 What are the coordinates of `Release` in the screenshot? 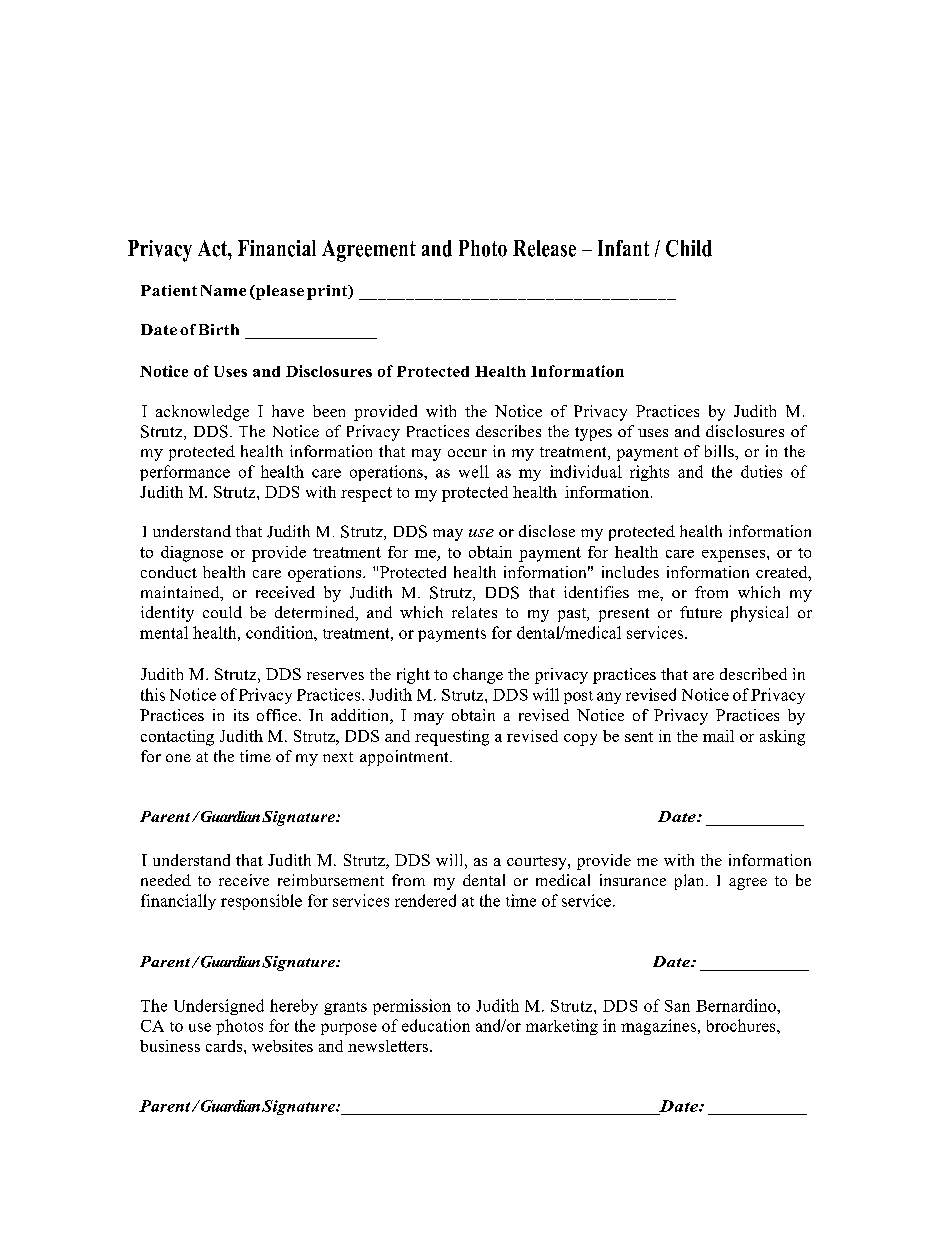 It's located at (544, 248).
